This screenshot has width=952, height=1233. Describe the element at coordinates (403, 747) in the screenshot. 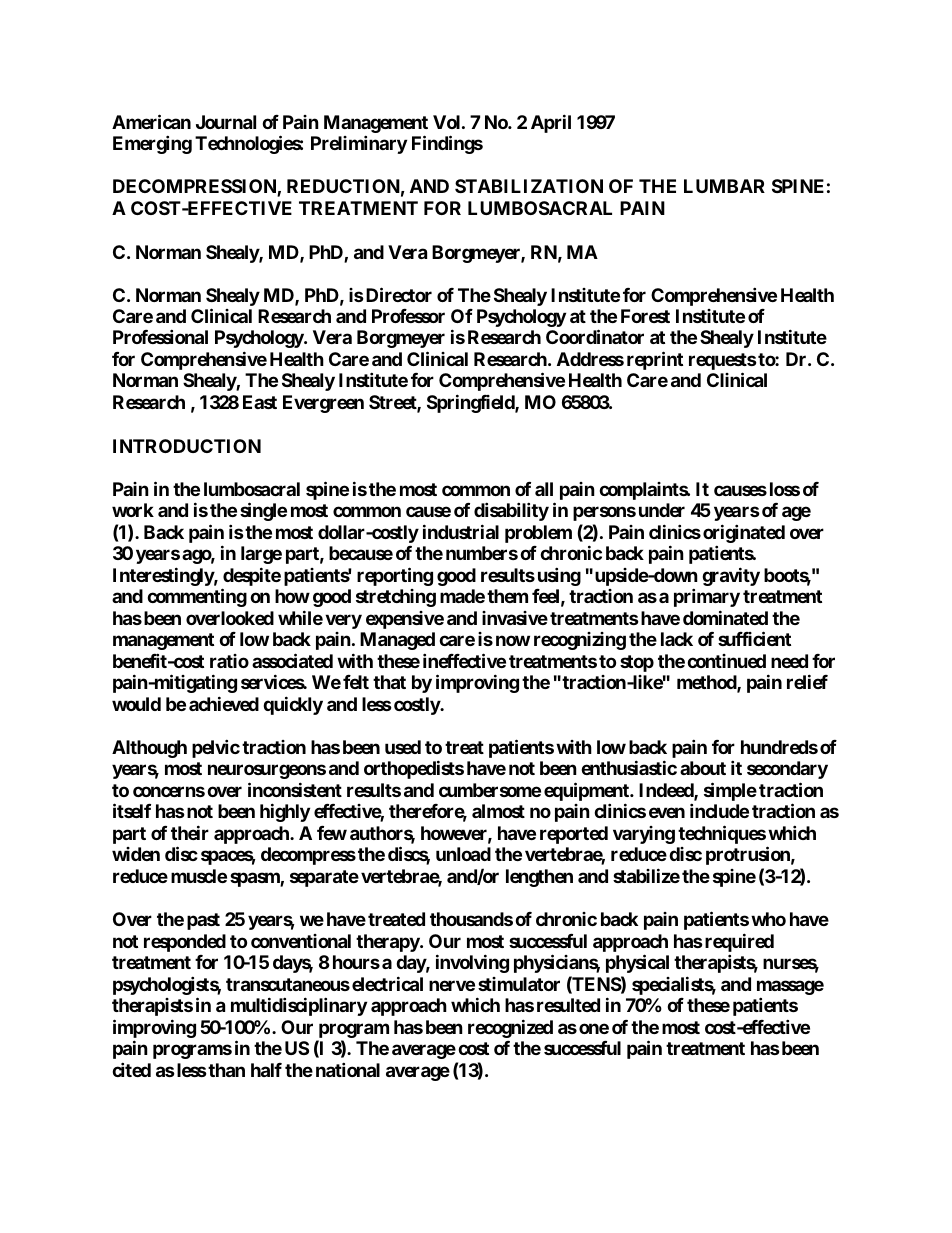

I see `used` at that location.
